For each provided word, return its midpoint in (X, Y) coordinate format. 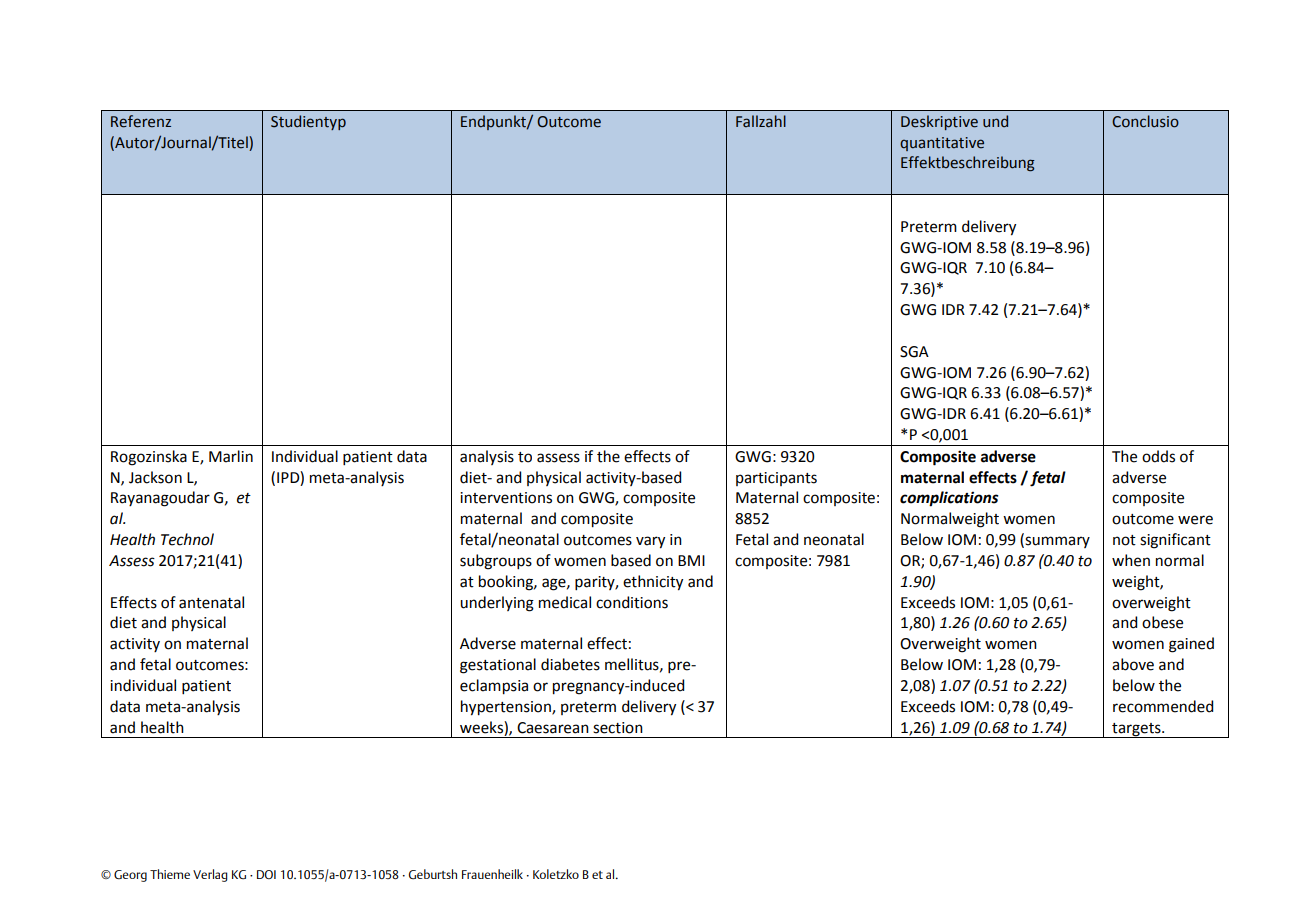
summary (1056, 542)
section (618, 728)
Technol (187, 539)
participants (776, 479)
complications (949, 499)
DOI (266, 874)
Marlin (231, 456)
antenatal (211, 602)
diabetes (570, 664)
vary (650, 542)
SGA (914, 352)
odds (1158, 456)
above (1133, 664)
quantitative (942, 144)
